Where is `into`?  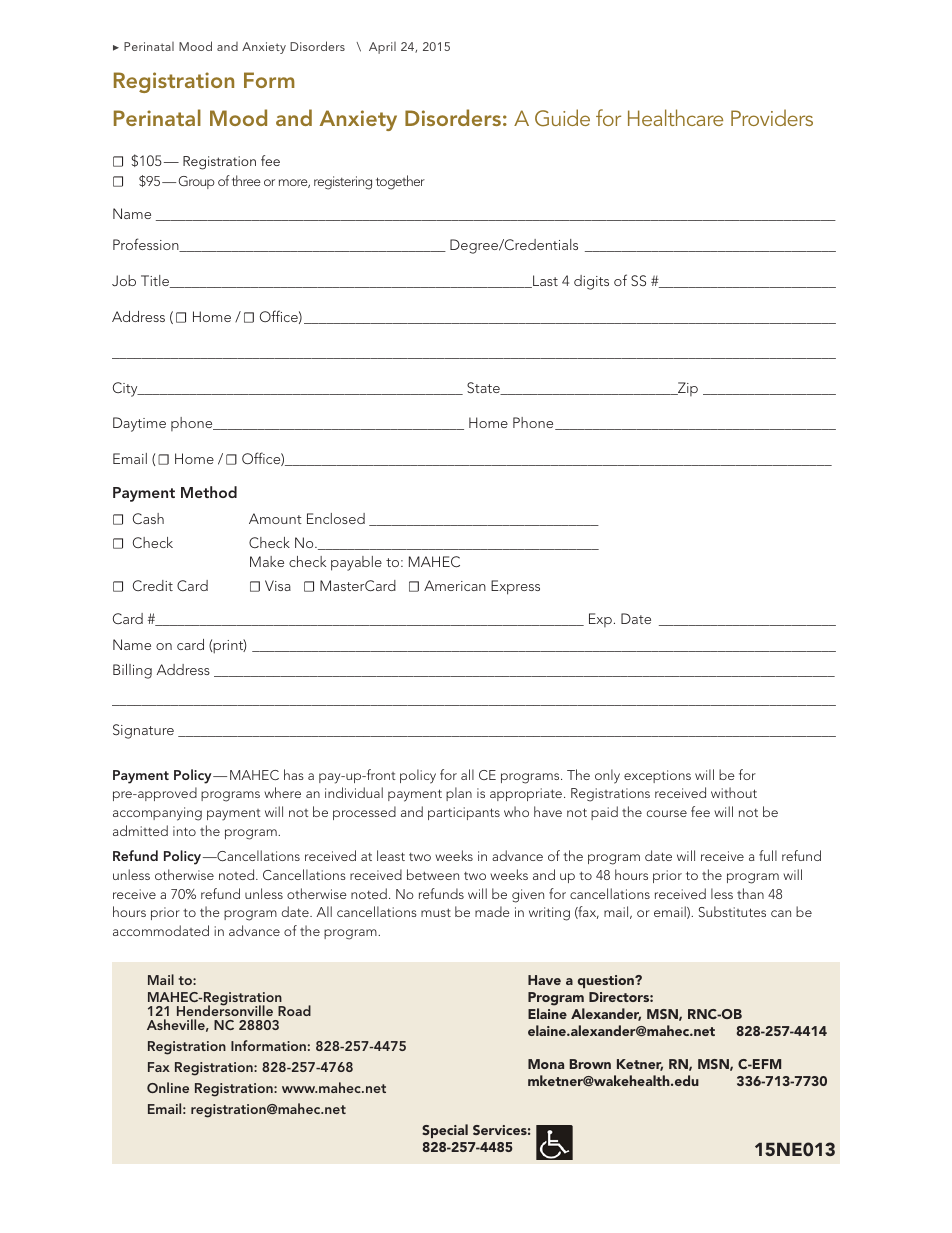 into is located at coordinates (184, 831).
